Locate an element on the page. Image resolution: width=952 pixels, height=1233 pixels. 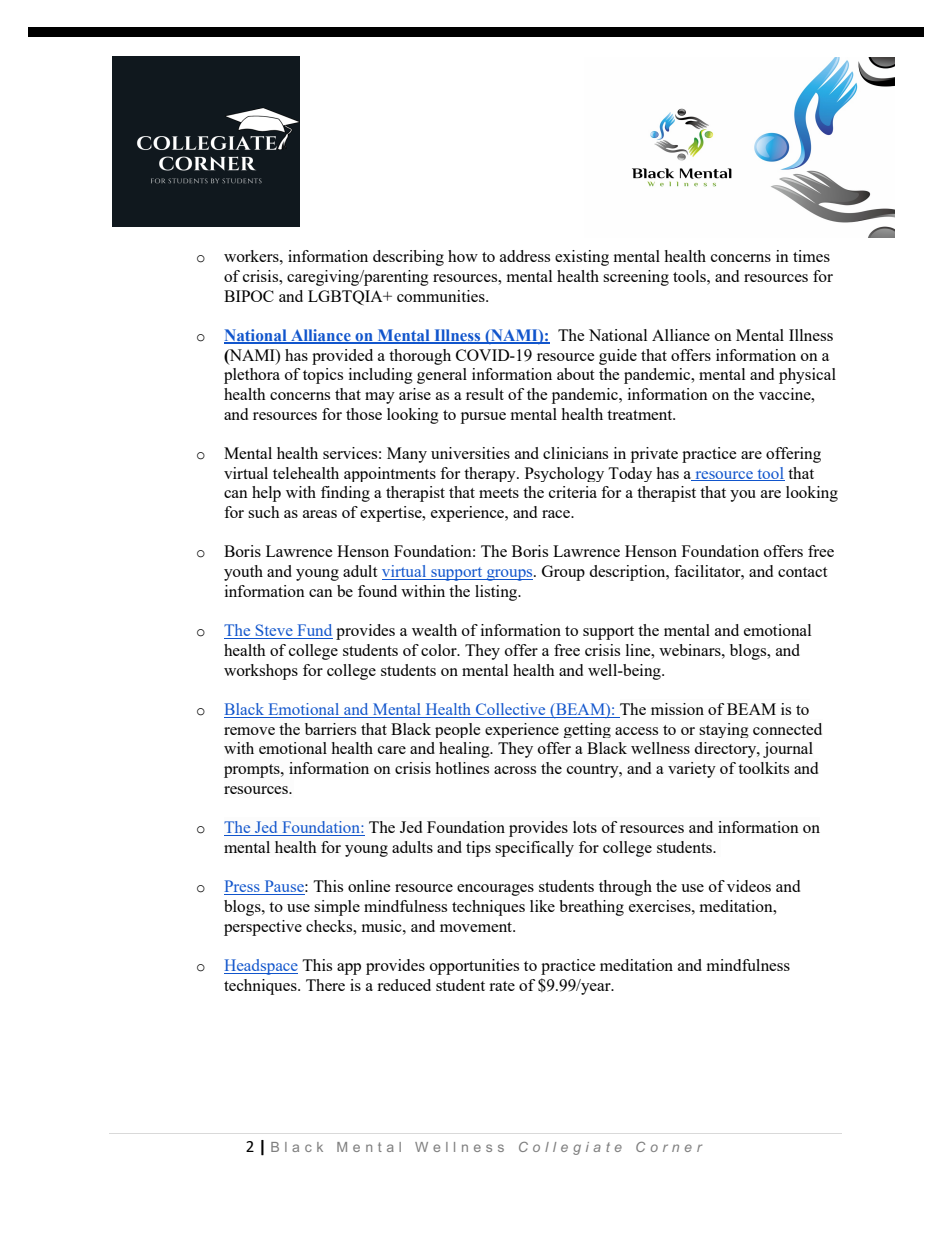
Collegiate is located at coordinates (570, 1148).
